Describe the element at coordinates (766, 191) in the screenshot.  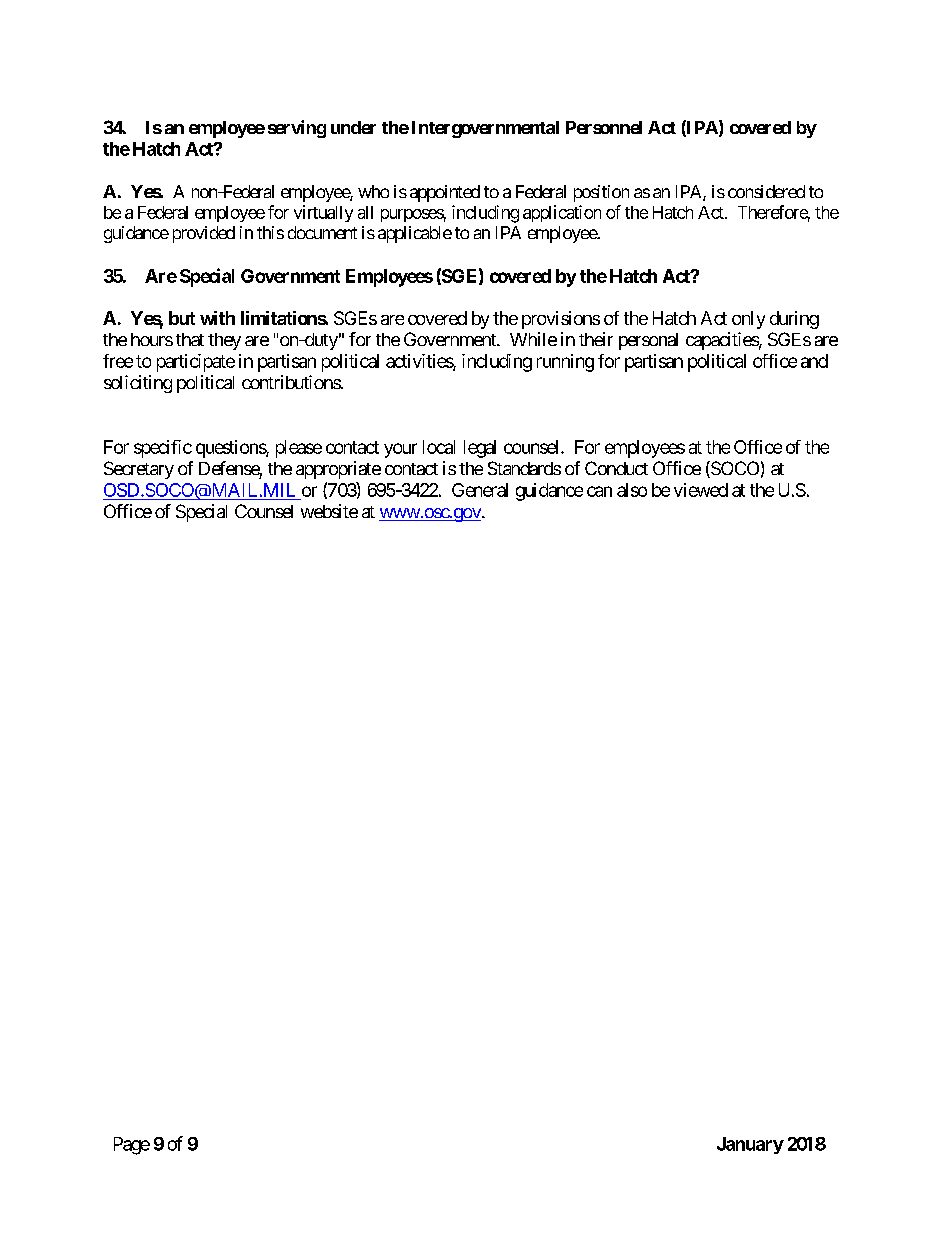
I see `considered` at that location.
